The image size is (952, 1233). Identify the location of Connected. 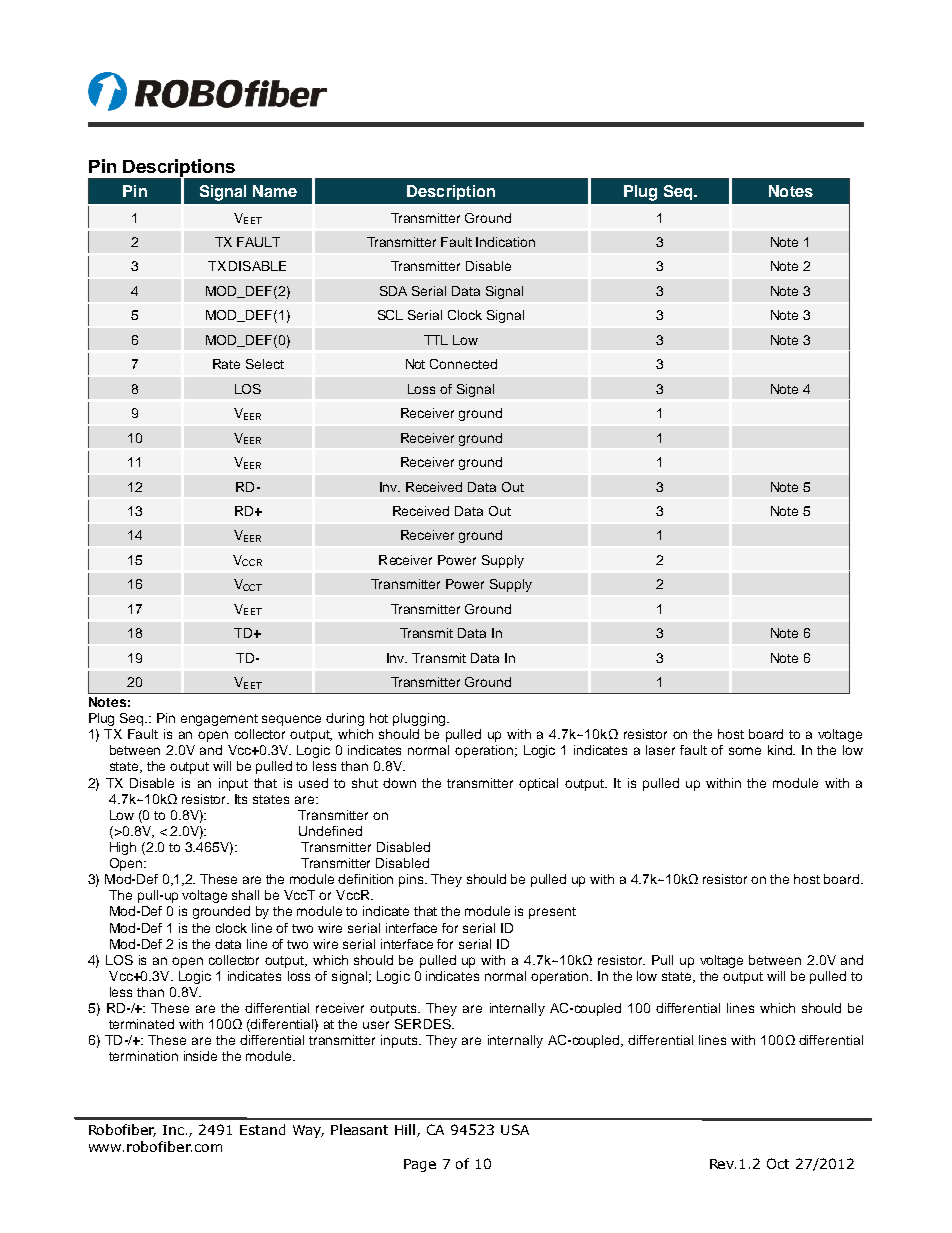
(463, 364).
